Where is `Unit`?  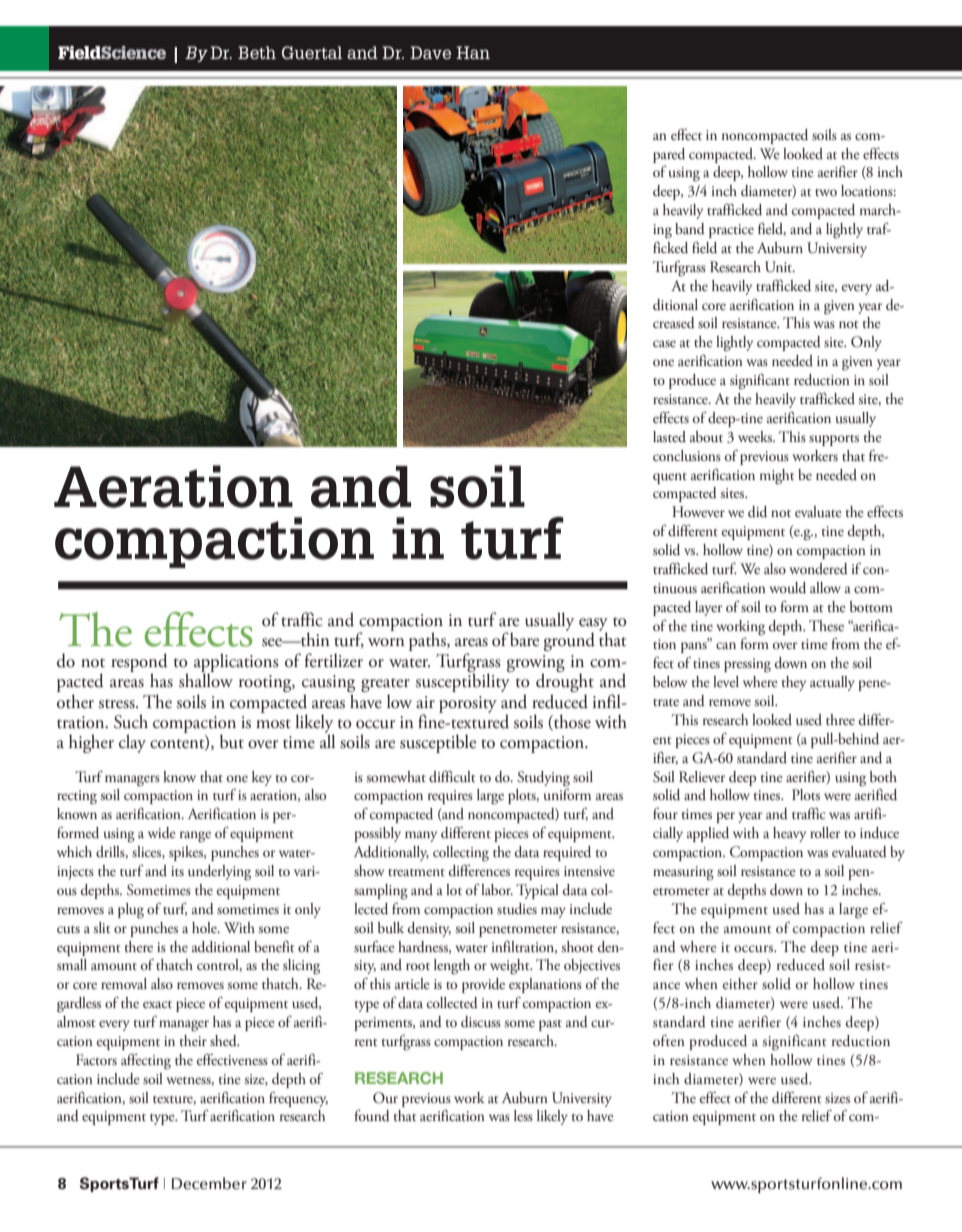
Unit is located at coordinates (780, 267).
